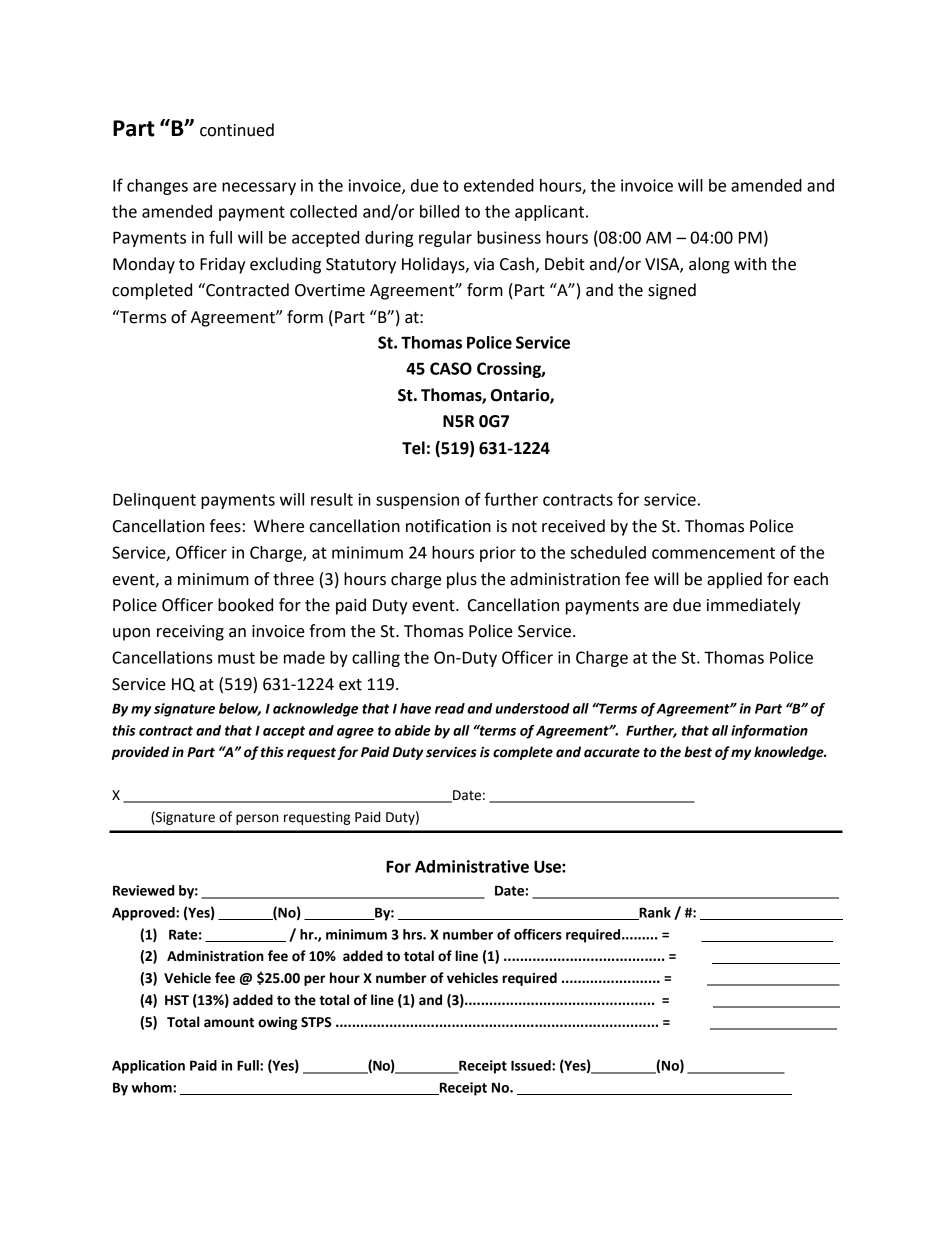 The height and width of the document is (1233, 952). I want to click on Rank, so click(654, 913).
